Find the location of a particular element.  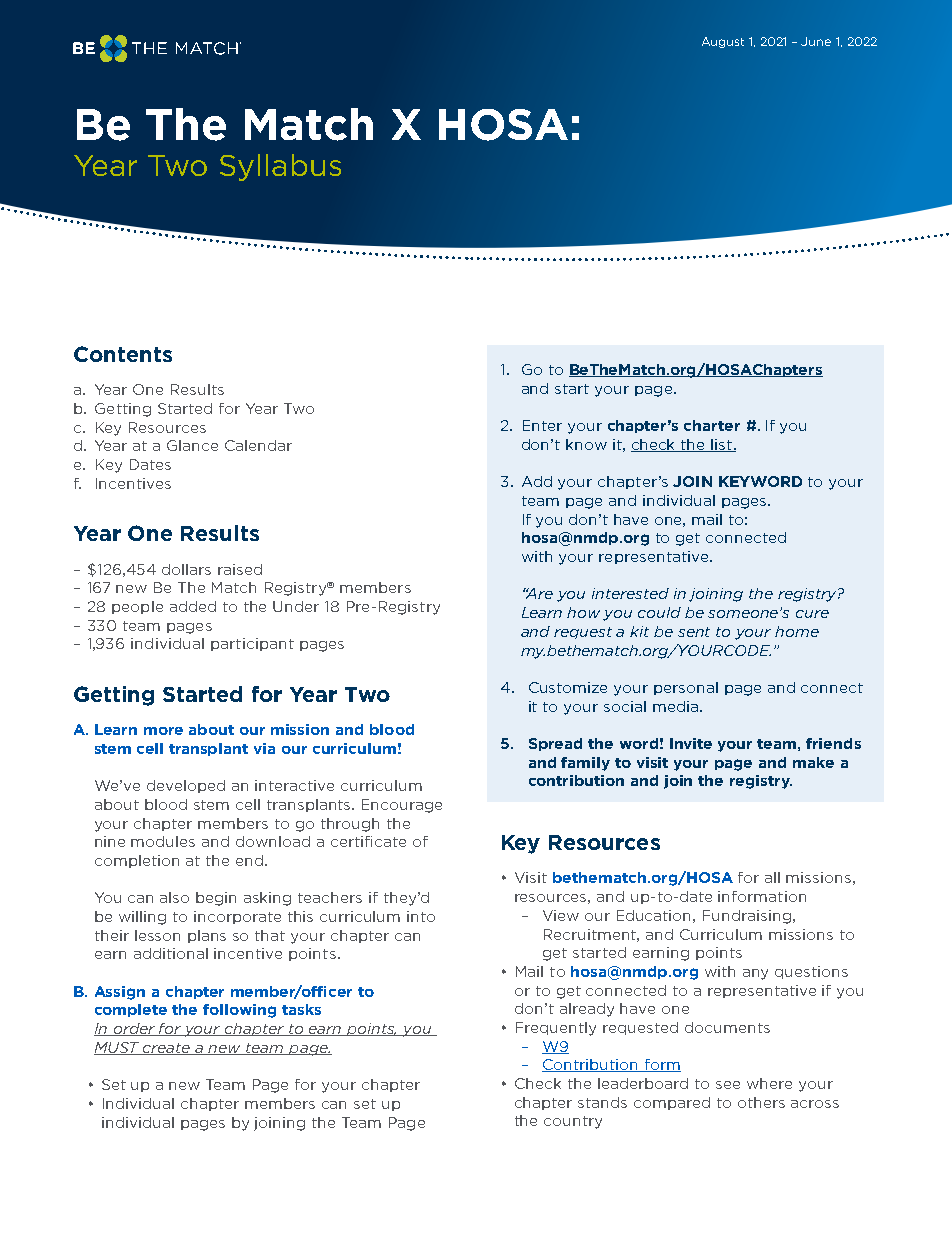

August is located at coordinates (723, 42).
